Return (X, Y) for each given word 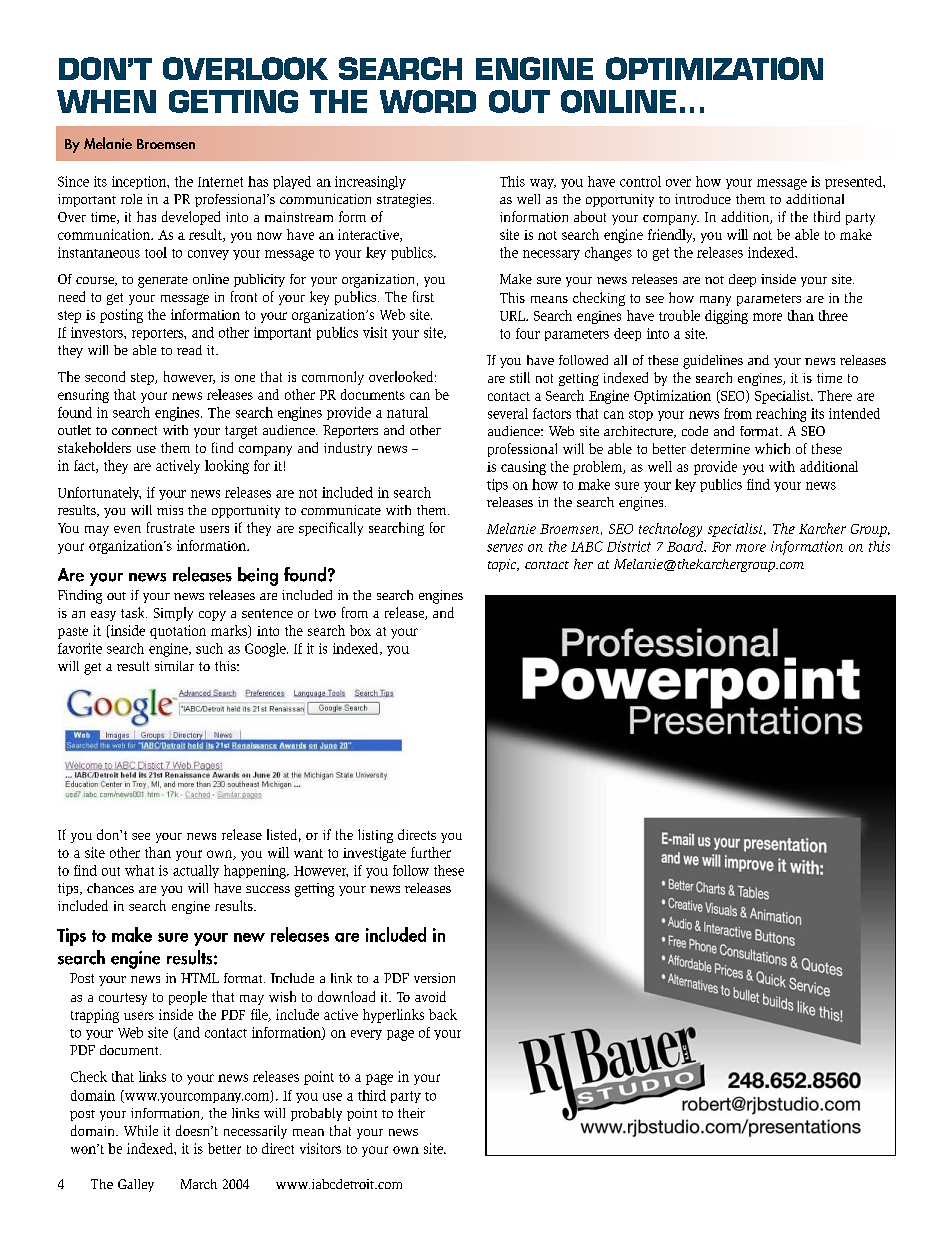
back (443, 1014)
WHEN (106, 101)
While (141, 1130)
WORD (428, 101)
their (411, 1113)
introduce (703, 199)
